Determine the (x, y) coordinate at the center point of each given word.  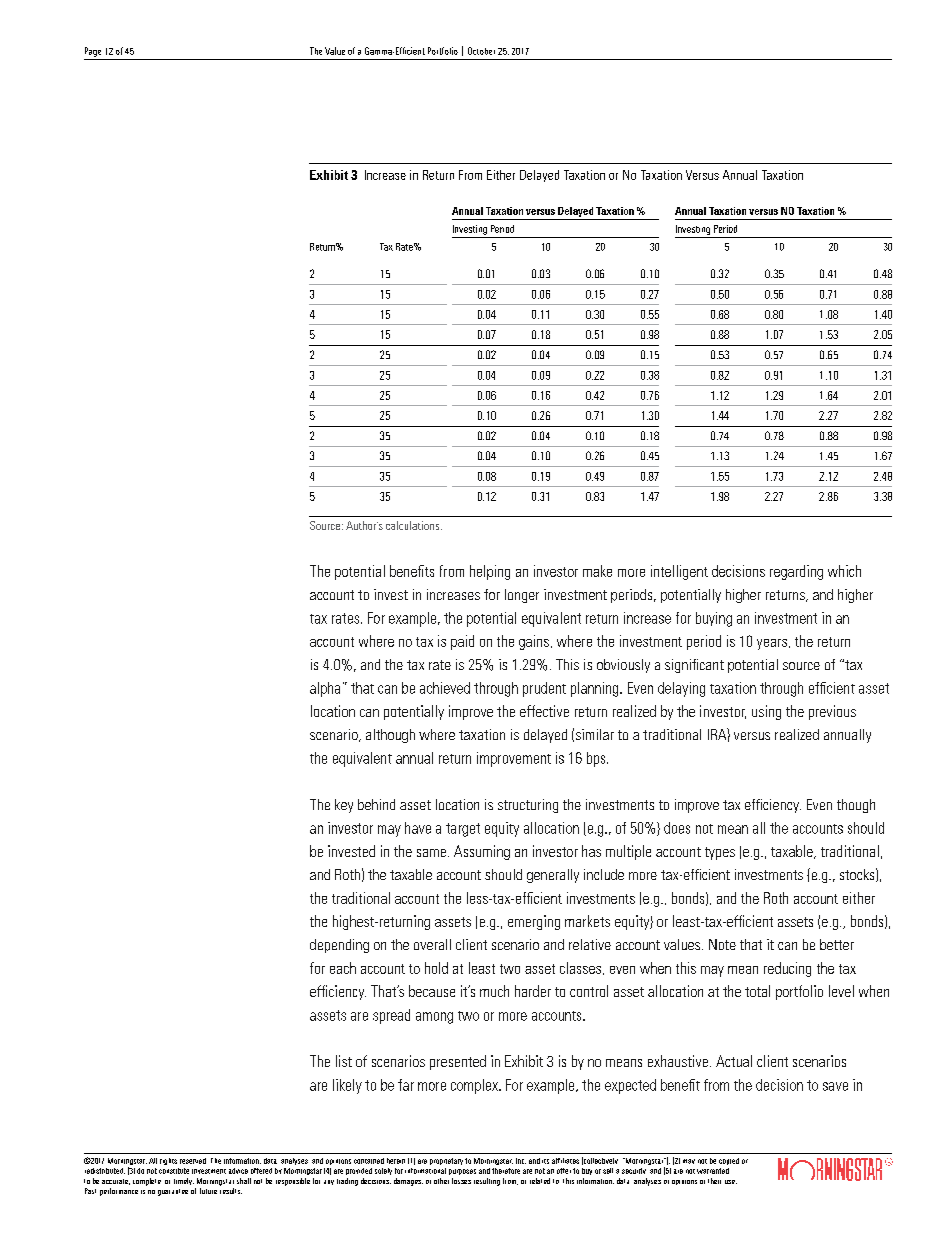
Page (93, 52)
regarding (796, 572)
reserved (193, 1161)
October (481, 51)
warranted (713, 1171)
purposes (462, 1172)
